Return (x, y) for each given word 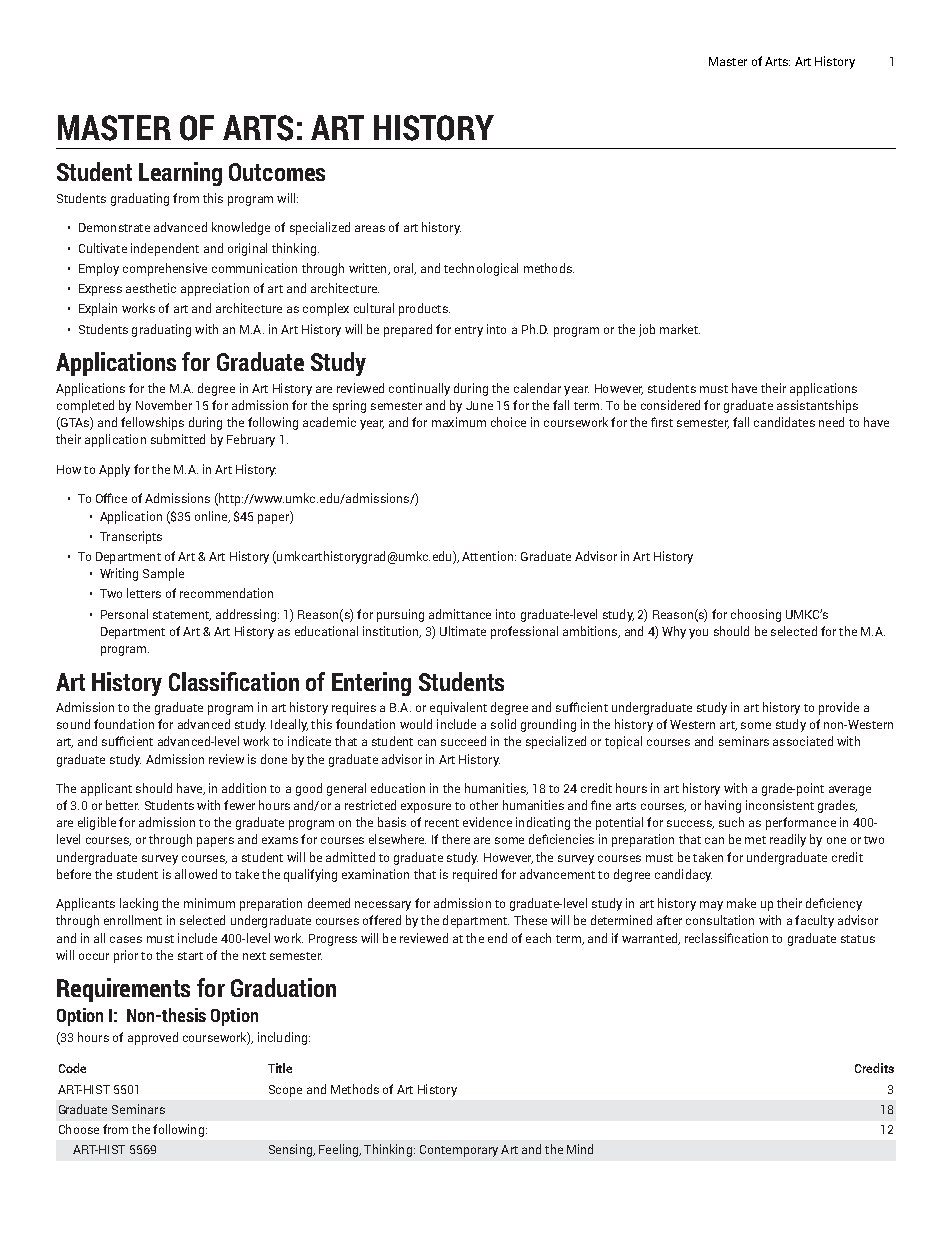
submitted (178, 439)
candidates (784, 422)
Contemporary (459, 1151)
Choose (79, 1129)
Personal (124, 614)
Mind (580, 1149)
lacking (139, 904)
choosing (756, 615)
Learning (180, 174)
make (741, 903)
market (680, 329)
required (475, 875)
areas (370, 228)
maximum (459, 422)
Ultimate (463, 631)
